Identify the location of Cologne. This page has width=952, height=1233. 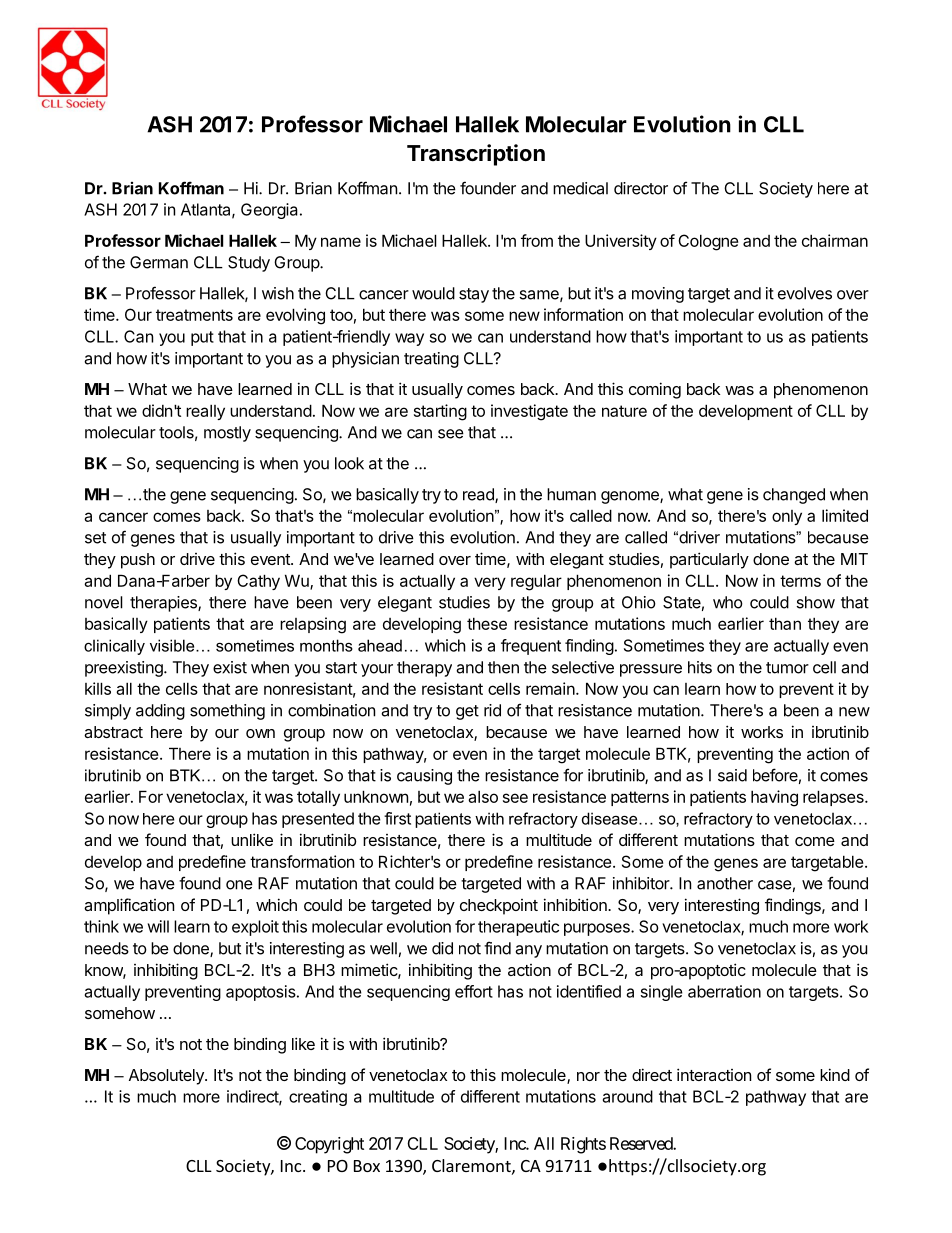
(708, 242).
